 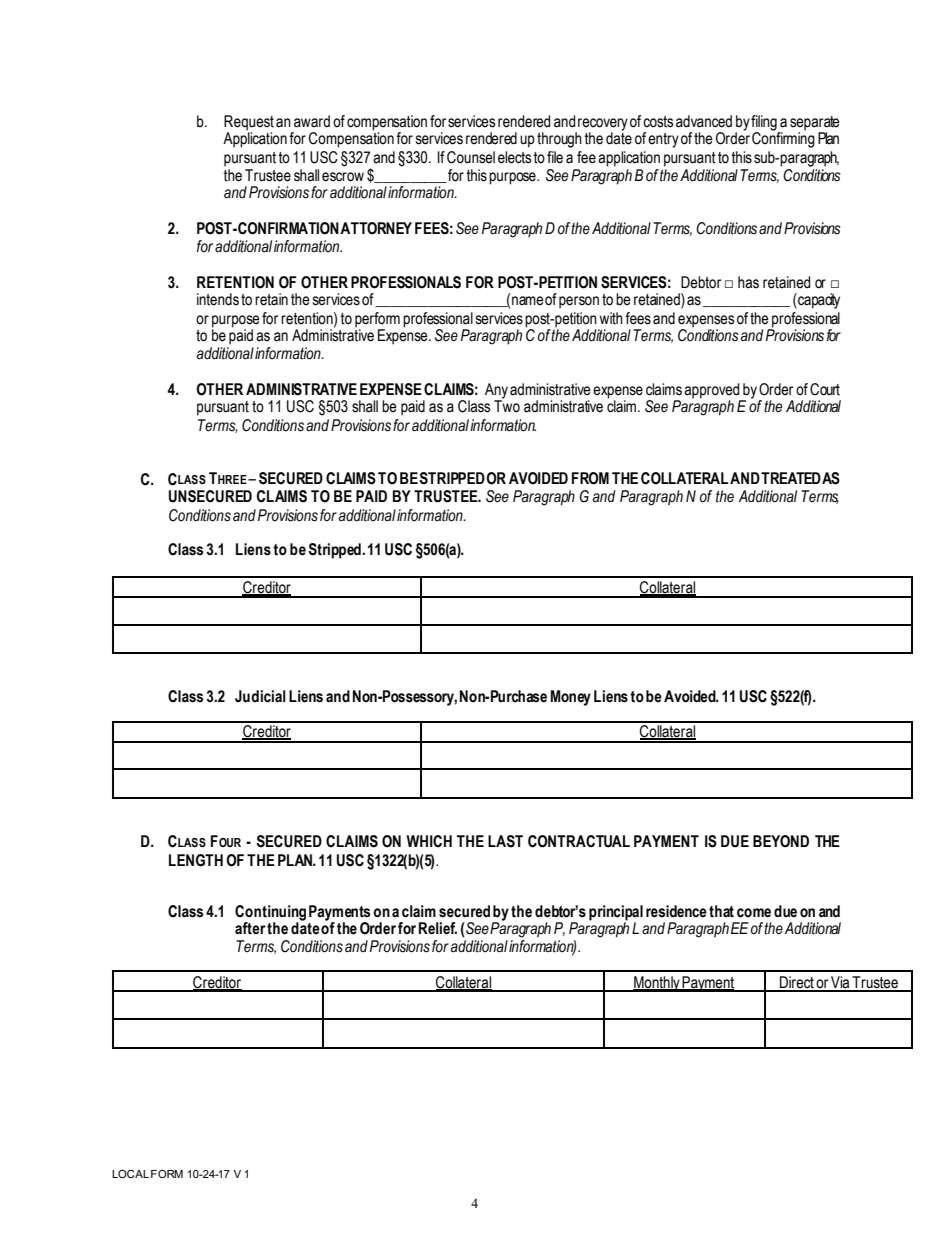 I want to click on Counsel, so click(x=471, y=157).
